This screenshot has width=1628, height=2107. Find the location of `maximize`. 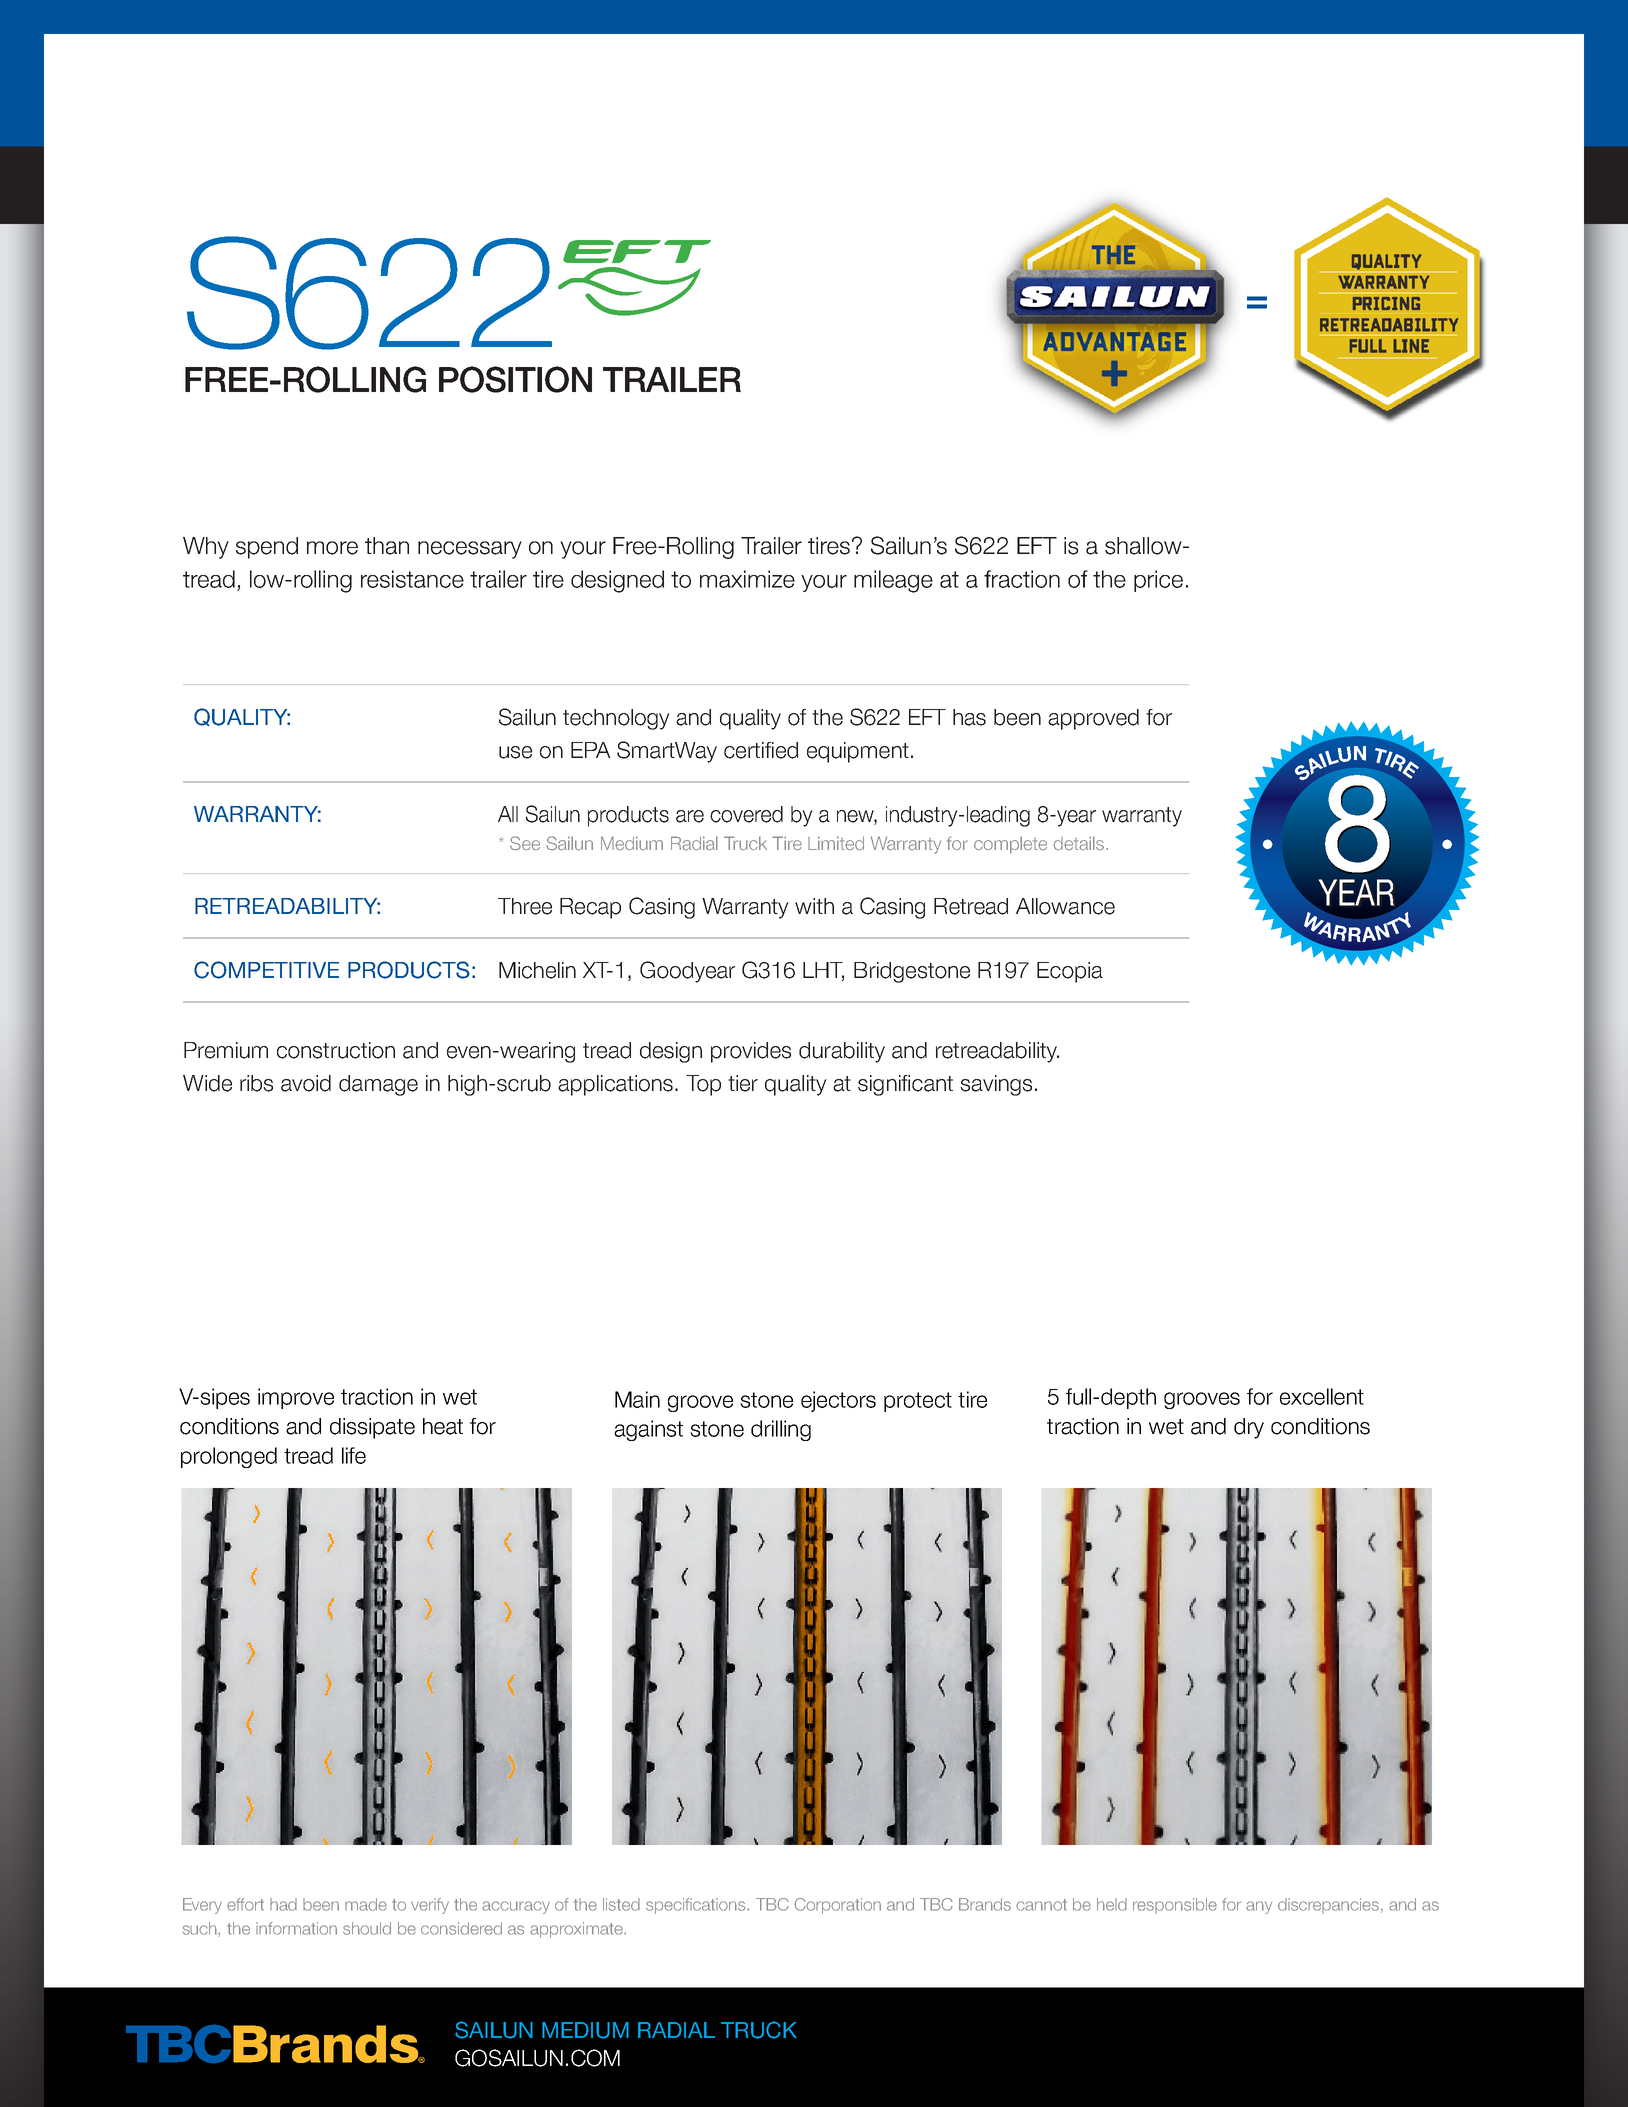

maximize is located at coordinates (747, 579).
